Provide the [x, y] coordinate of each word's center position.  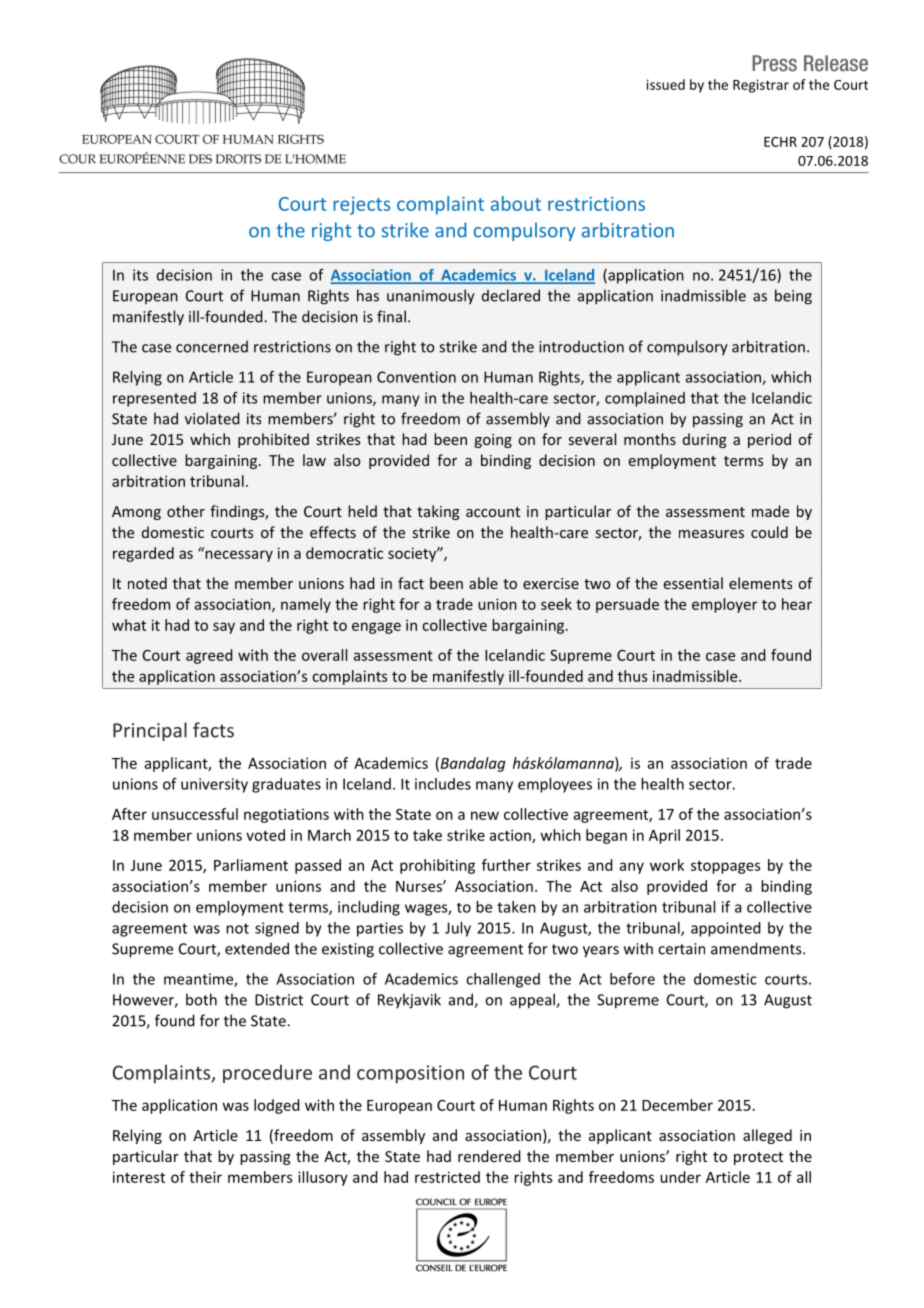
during [705, 440]
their [205, 1177]
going [493, 441]
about [516, 203]
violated [212, 418]
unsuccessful [195, 814]
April [664, 836]
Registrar [761, 86]
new [485, 815]
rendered [489, 1156]
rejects [361, 206]
